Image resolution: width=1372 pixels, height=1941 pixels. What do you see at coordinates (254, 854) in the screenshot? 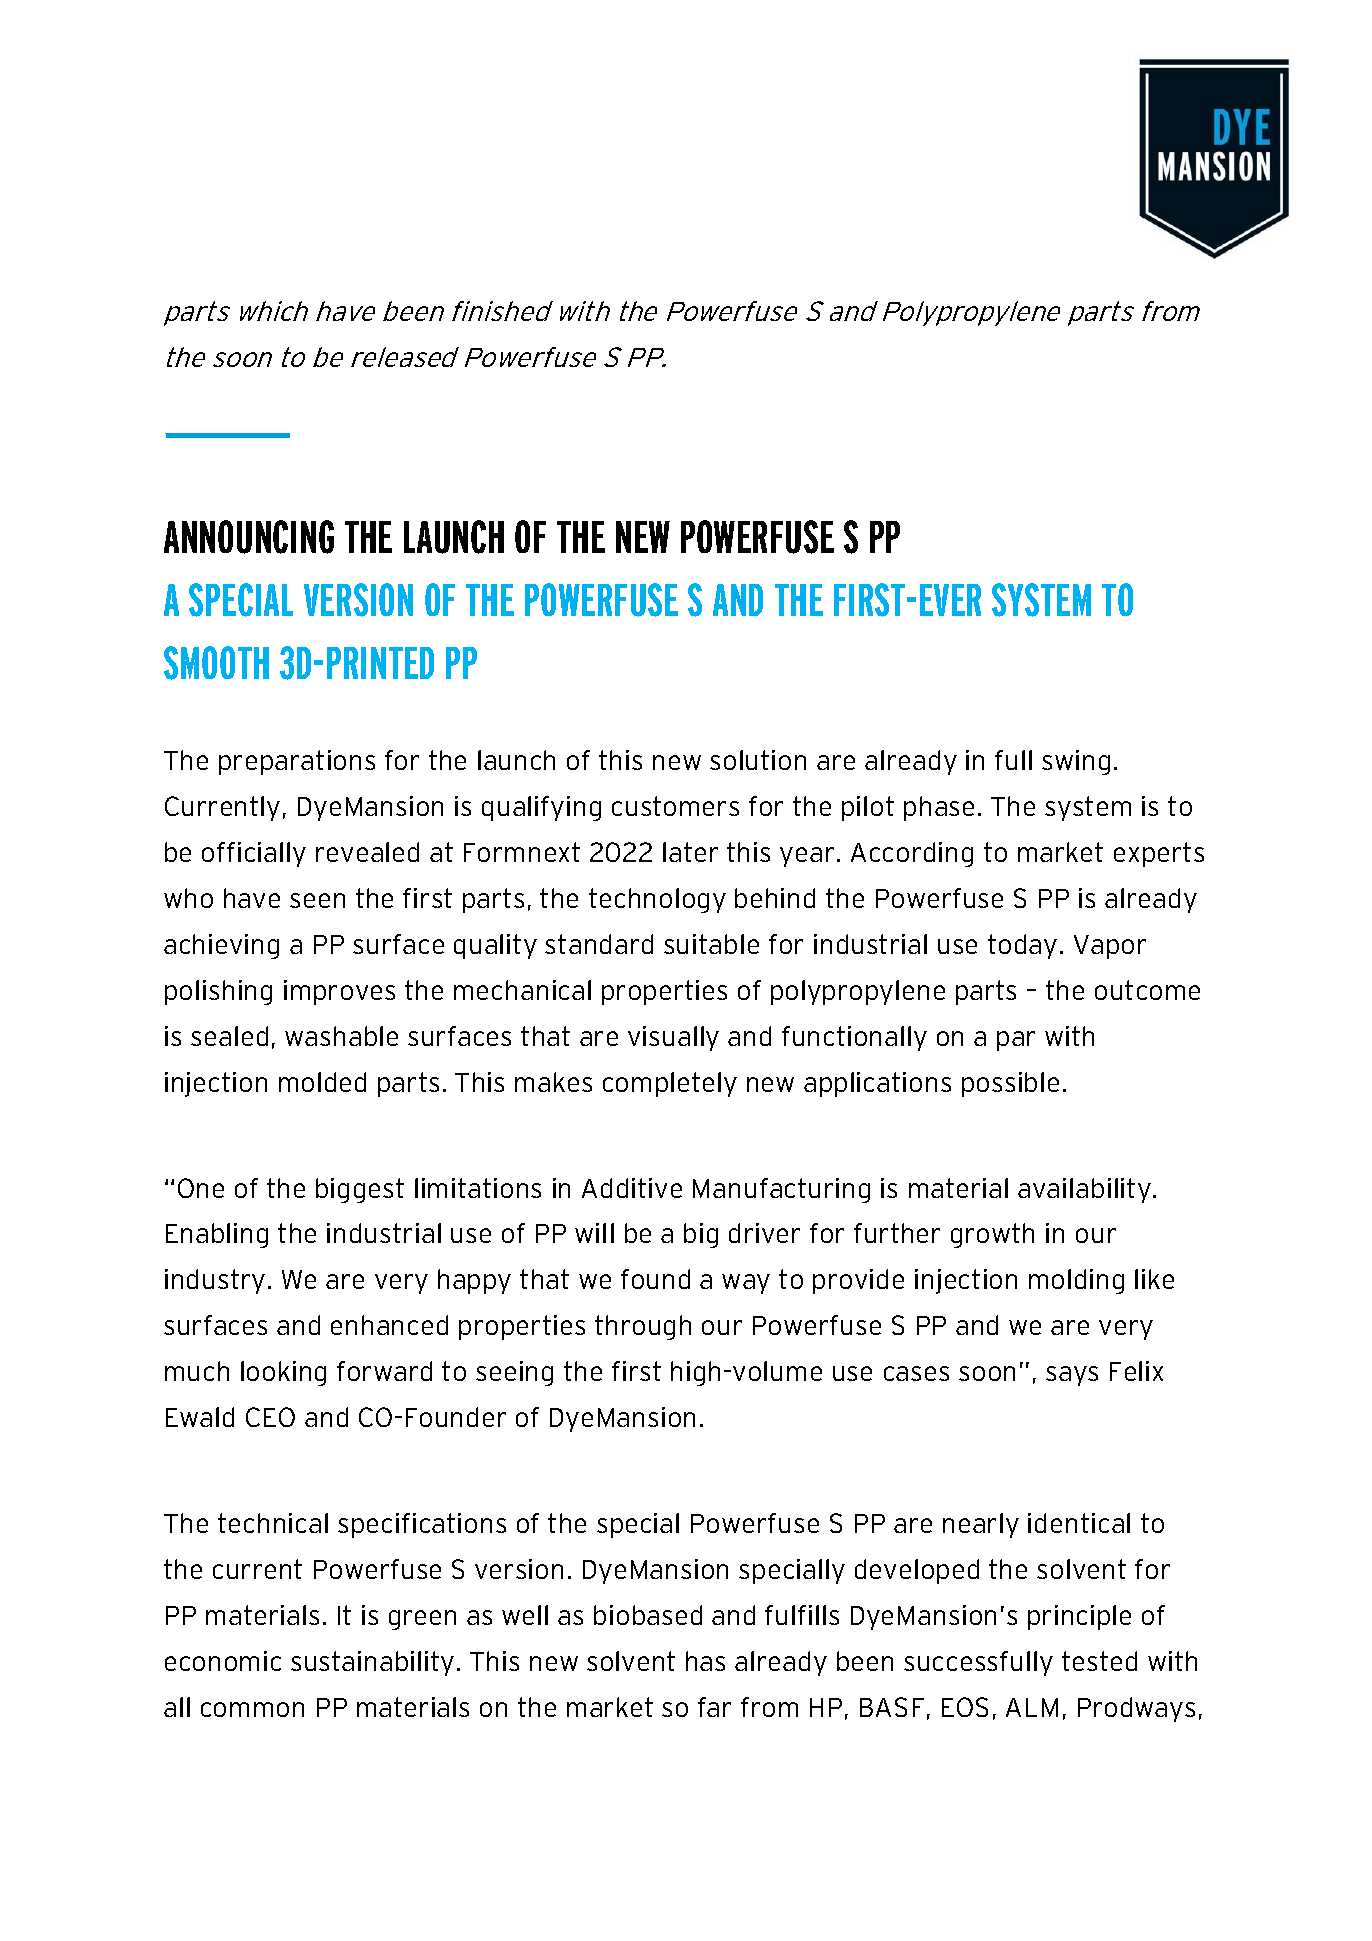
I see `officially` at bounding box center [254, 854].
